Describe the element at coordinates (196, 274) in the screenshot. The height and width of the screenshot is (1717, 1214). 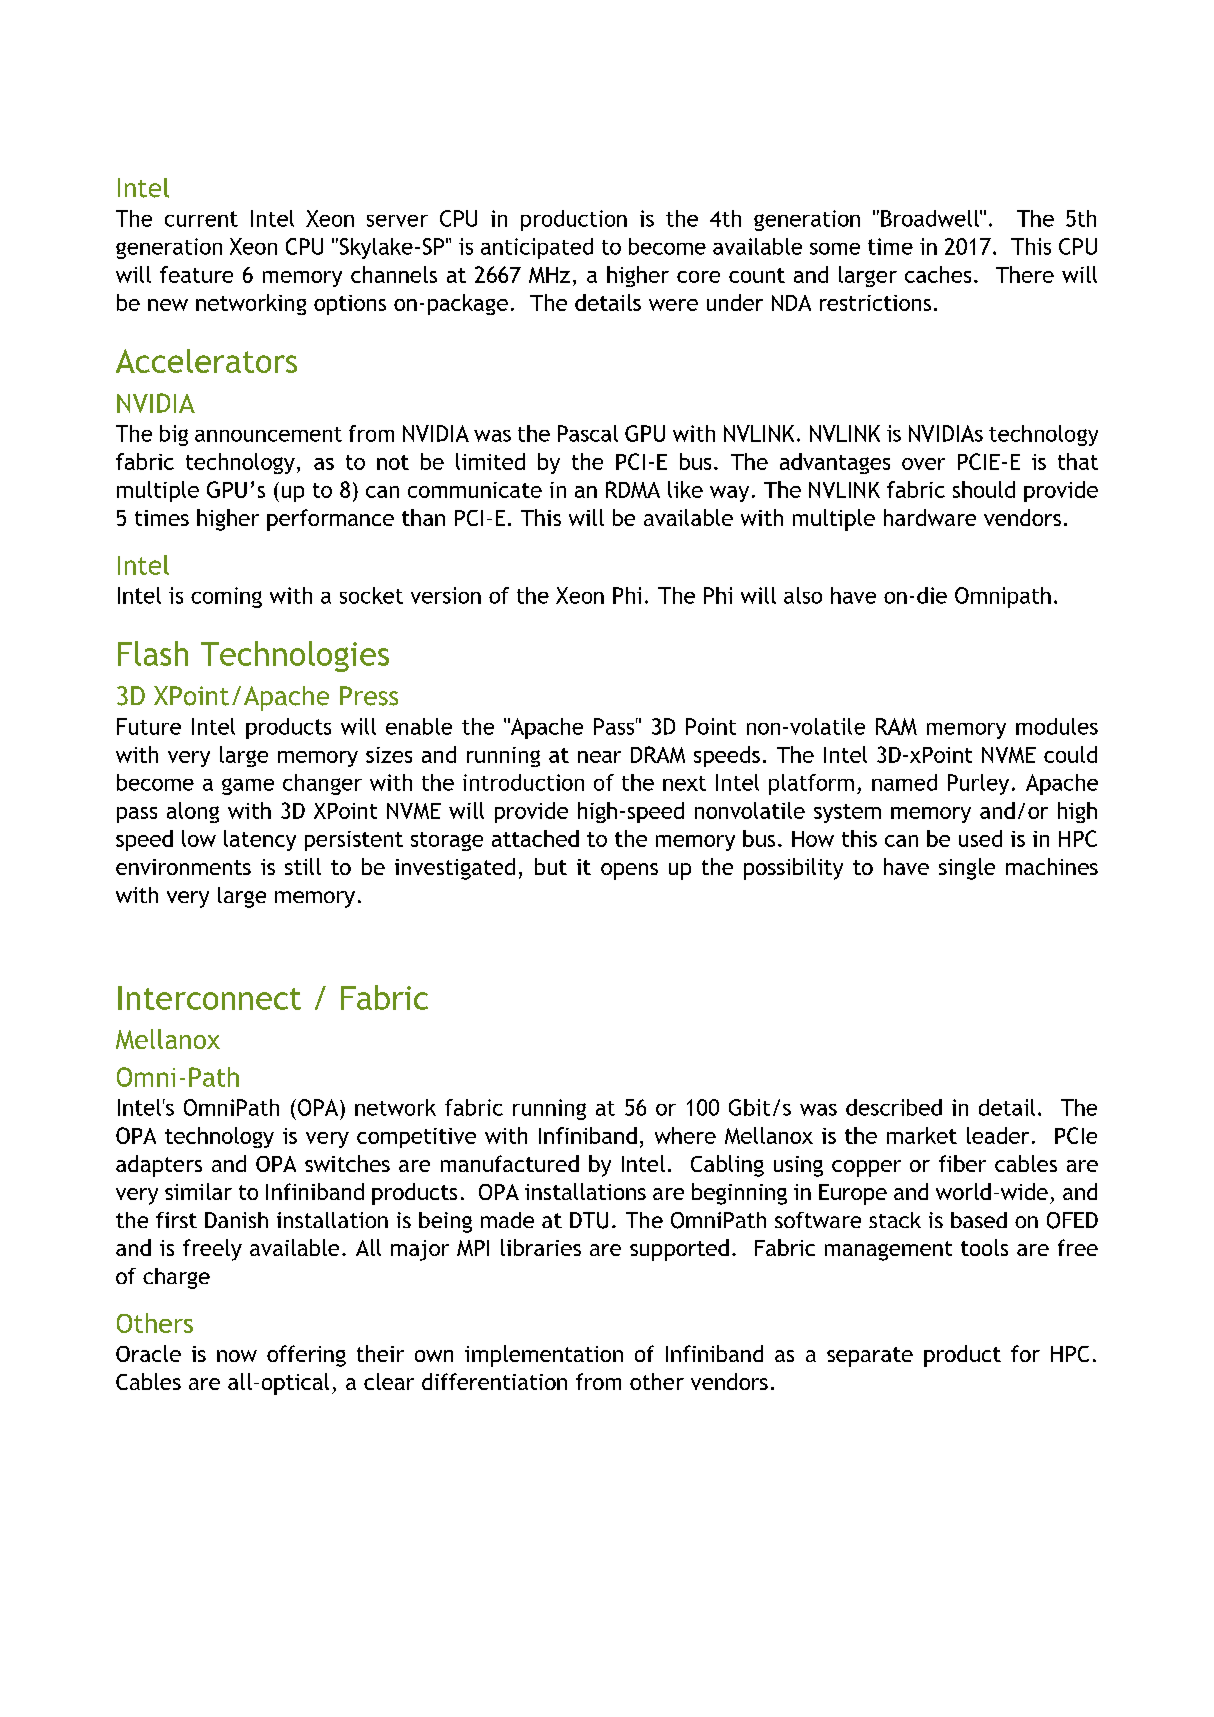
I see `feature` at that location.
